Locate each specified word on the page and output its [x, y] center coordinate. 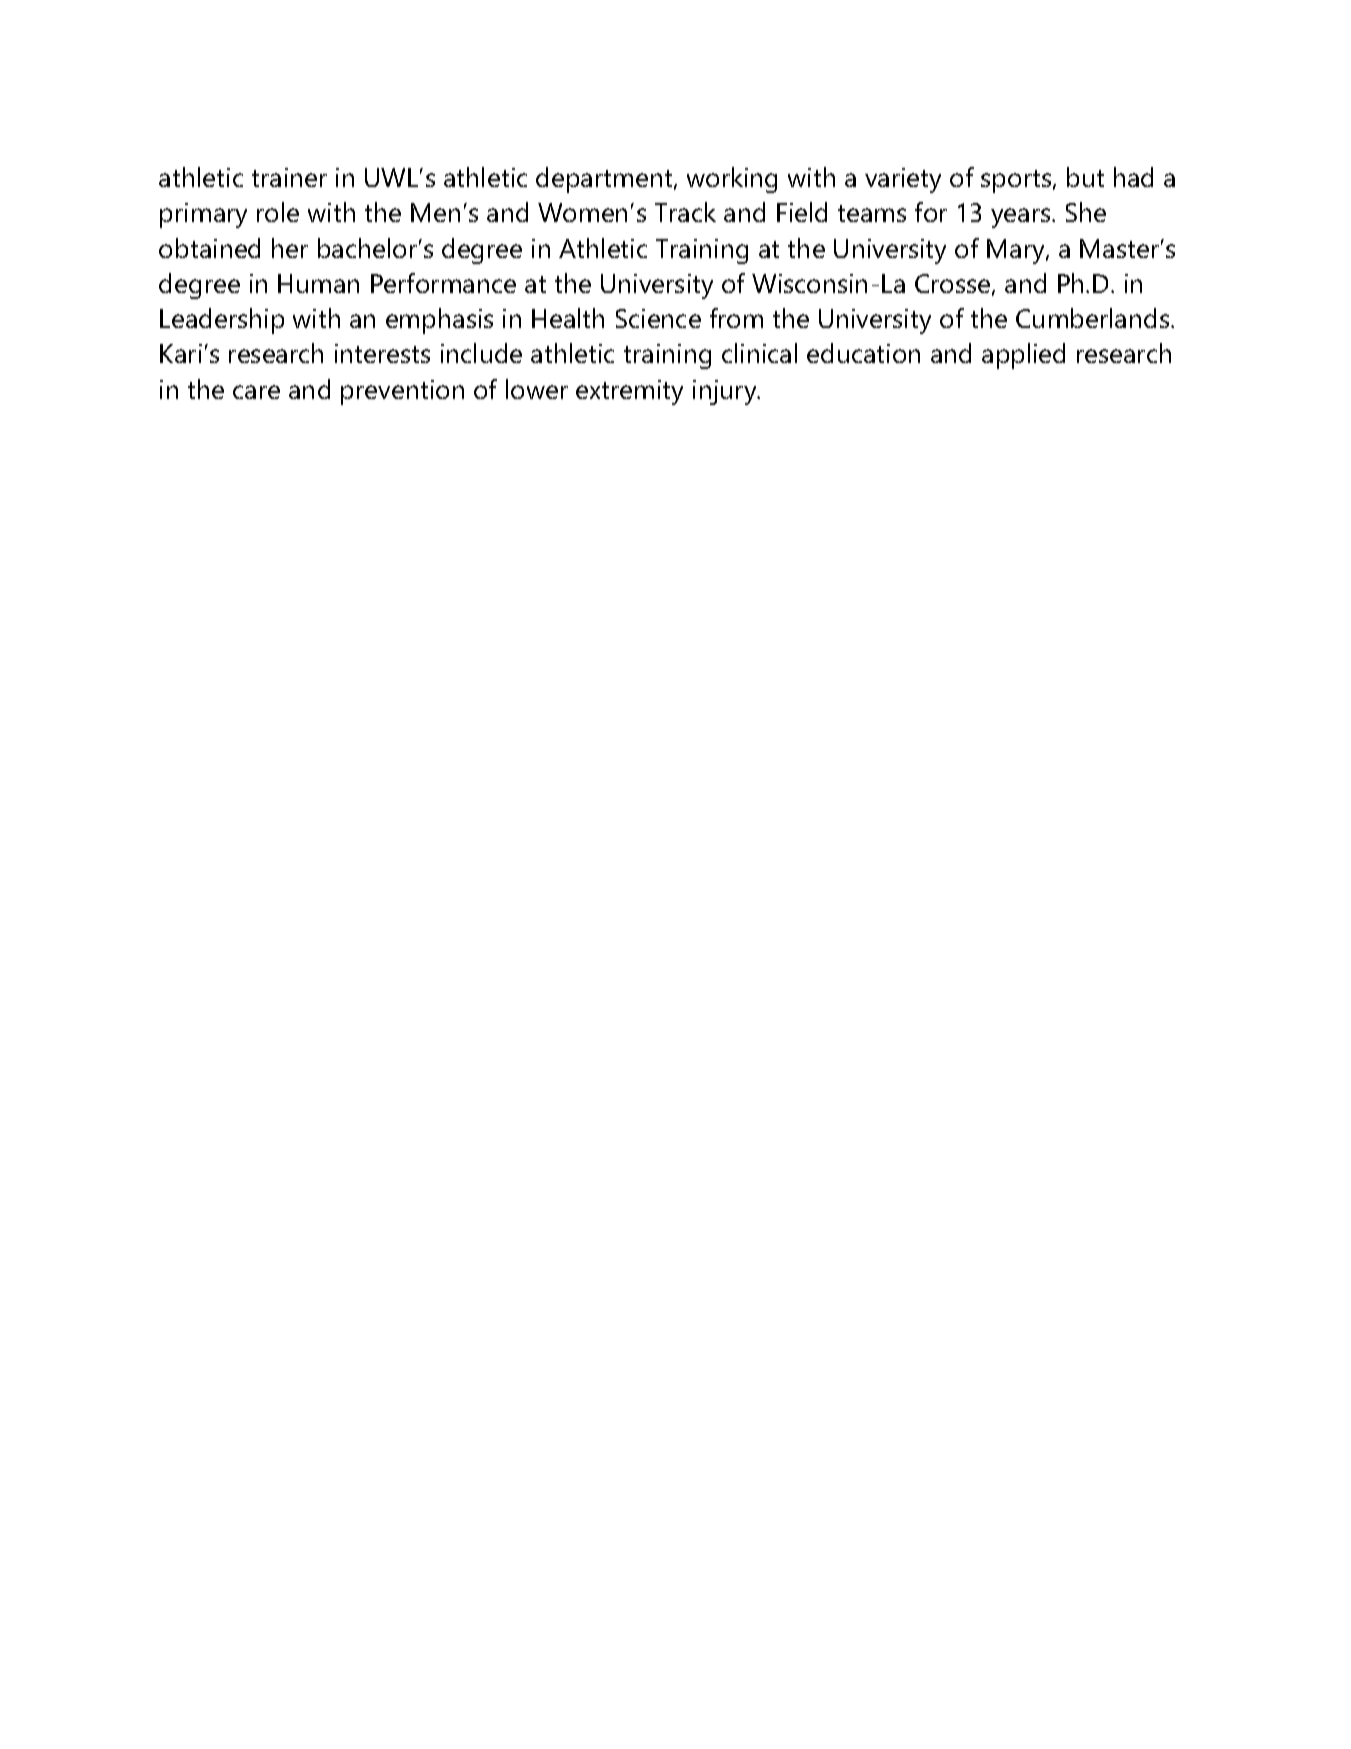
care [256, 392]
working [732, 180]
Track [685, 212]
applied [1023, 356]
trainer [289, 177]
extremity [629, 392]
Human [318, 283]
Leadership [222, 321]
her [290, 248]
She [1086, 212]
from [736, 318]
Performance [443, 283]
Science [658, 318]
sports [1017, 181]
